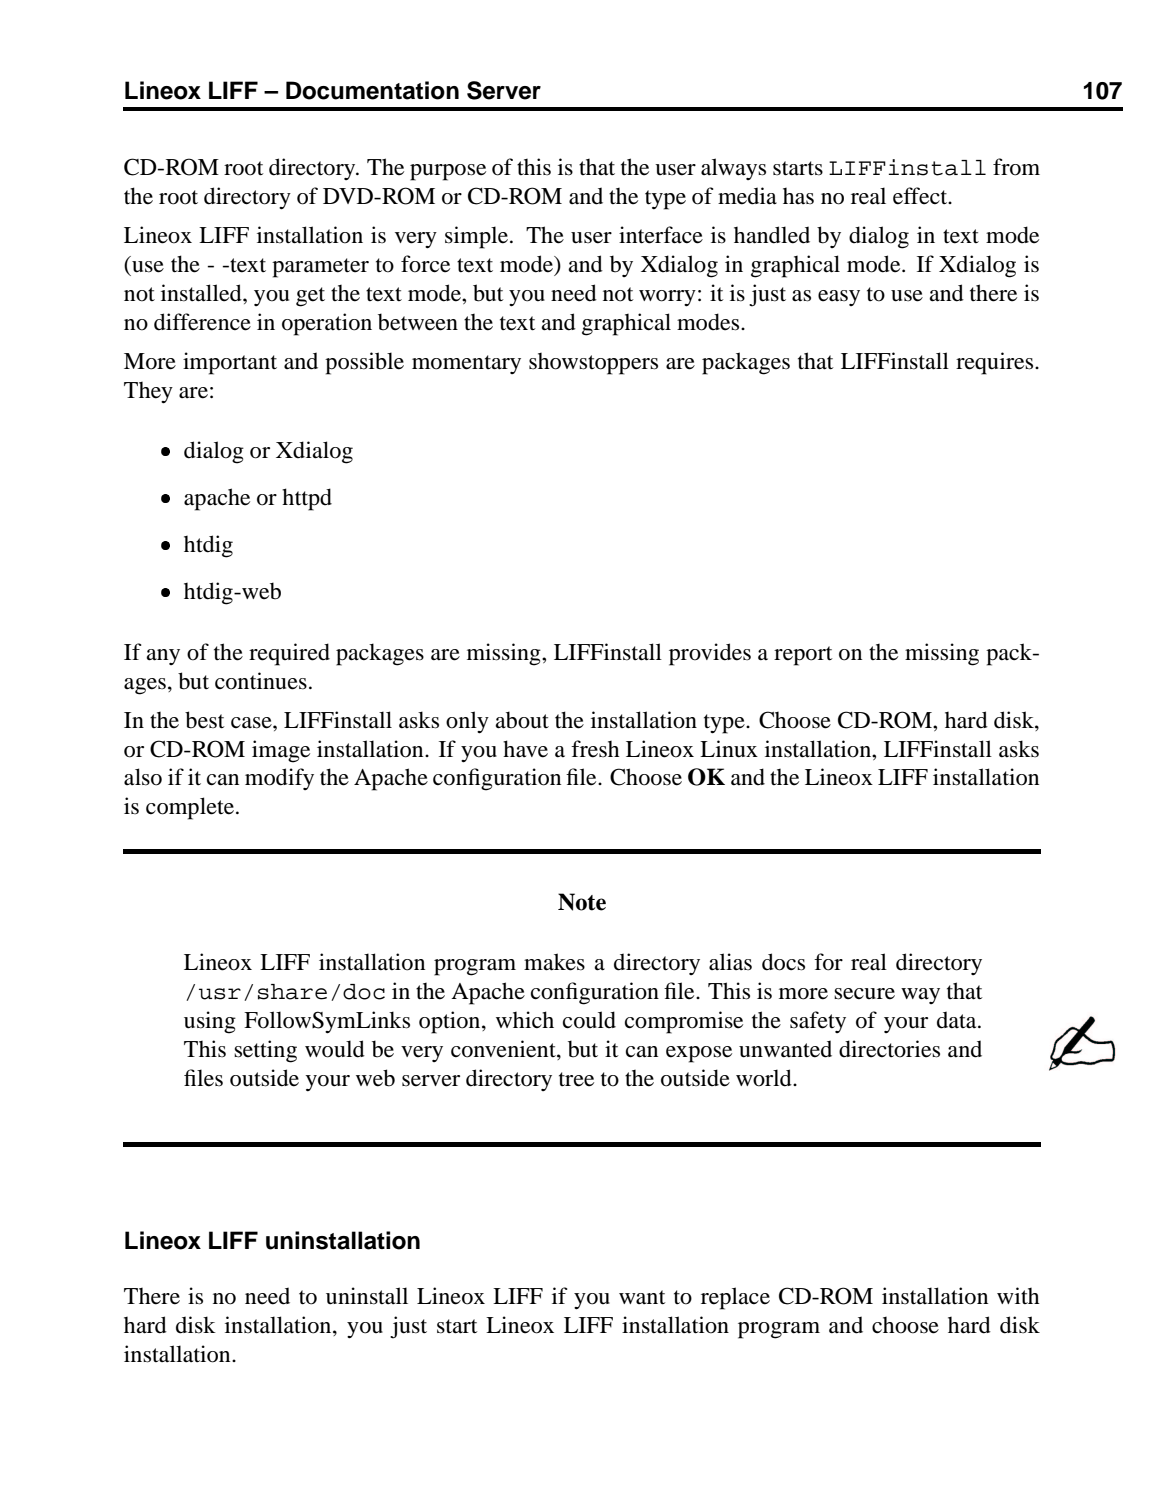 The width and height of the image is (1161, 1504). What do you see at coordinates (261, 681) in the image?
I see `continues` at bounding box center [261, 681].
